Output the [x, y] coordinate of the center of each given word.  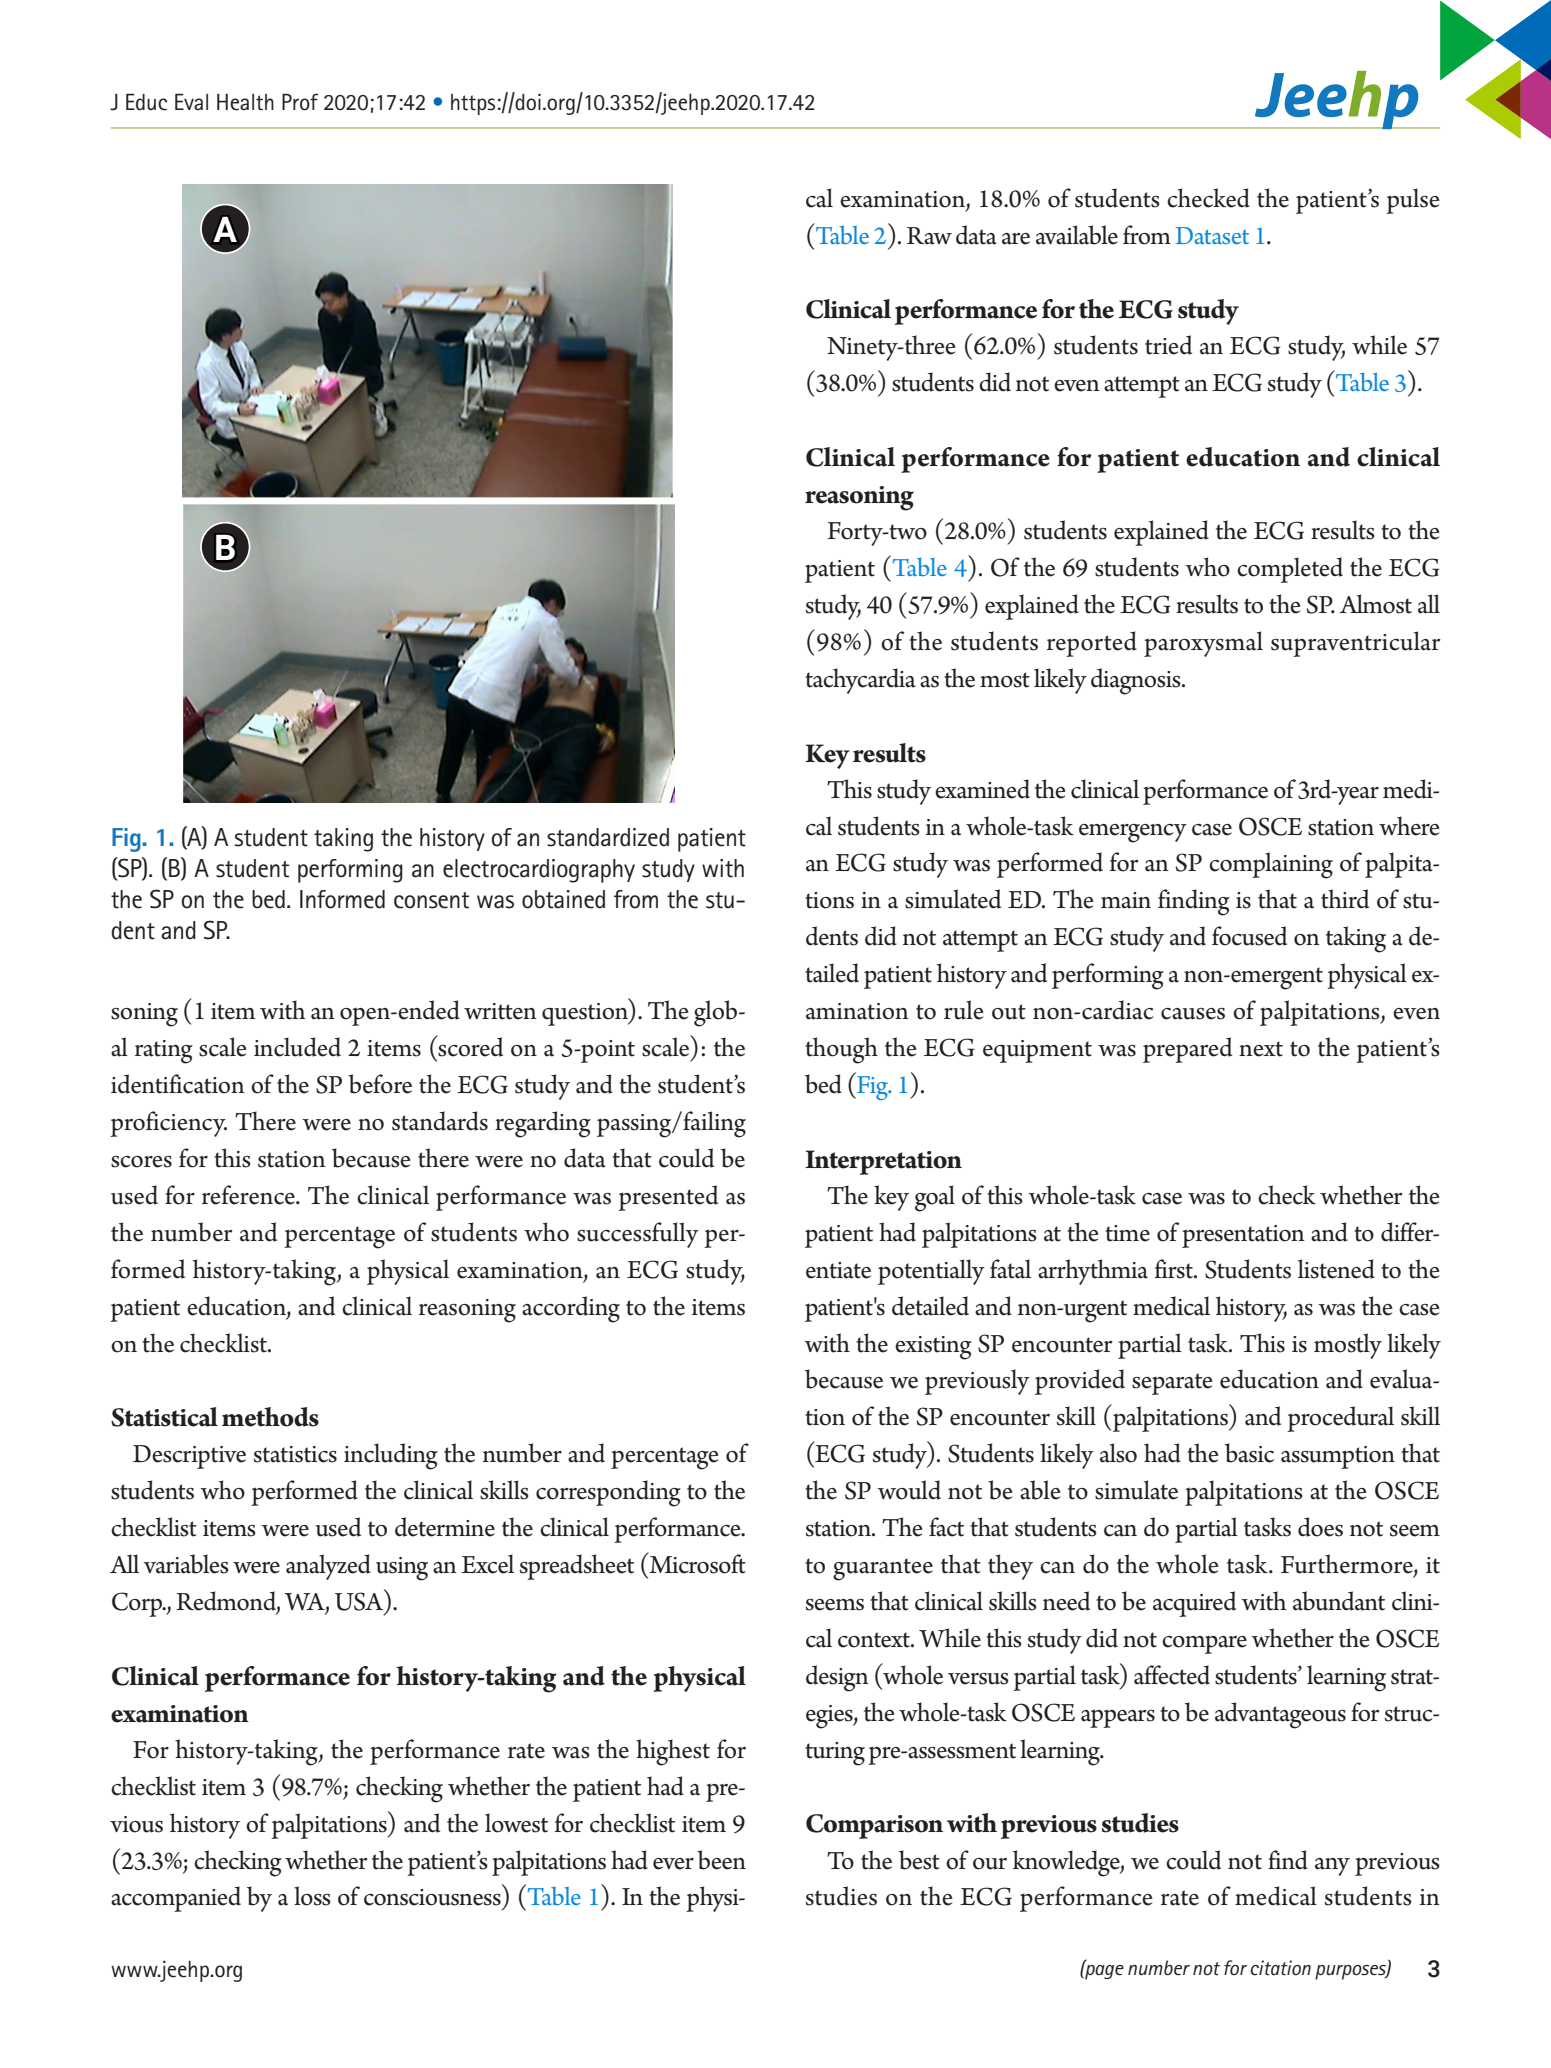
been [721, 1860]
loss [312, 1896]
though [841, 1050]
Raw [929, 236]
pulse [1413, 201]
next [1261, 1049]
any [1332, 1867]
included [297, 1047]
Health [245, 102]
